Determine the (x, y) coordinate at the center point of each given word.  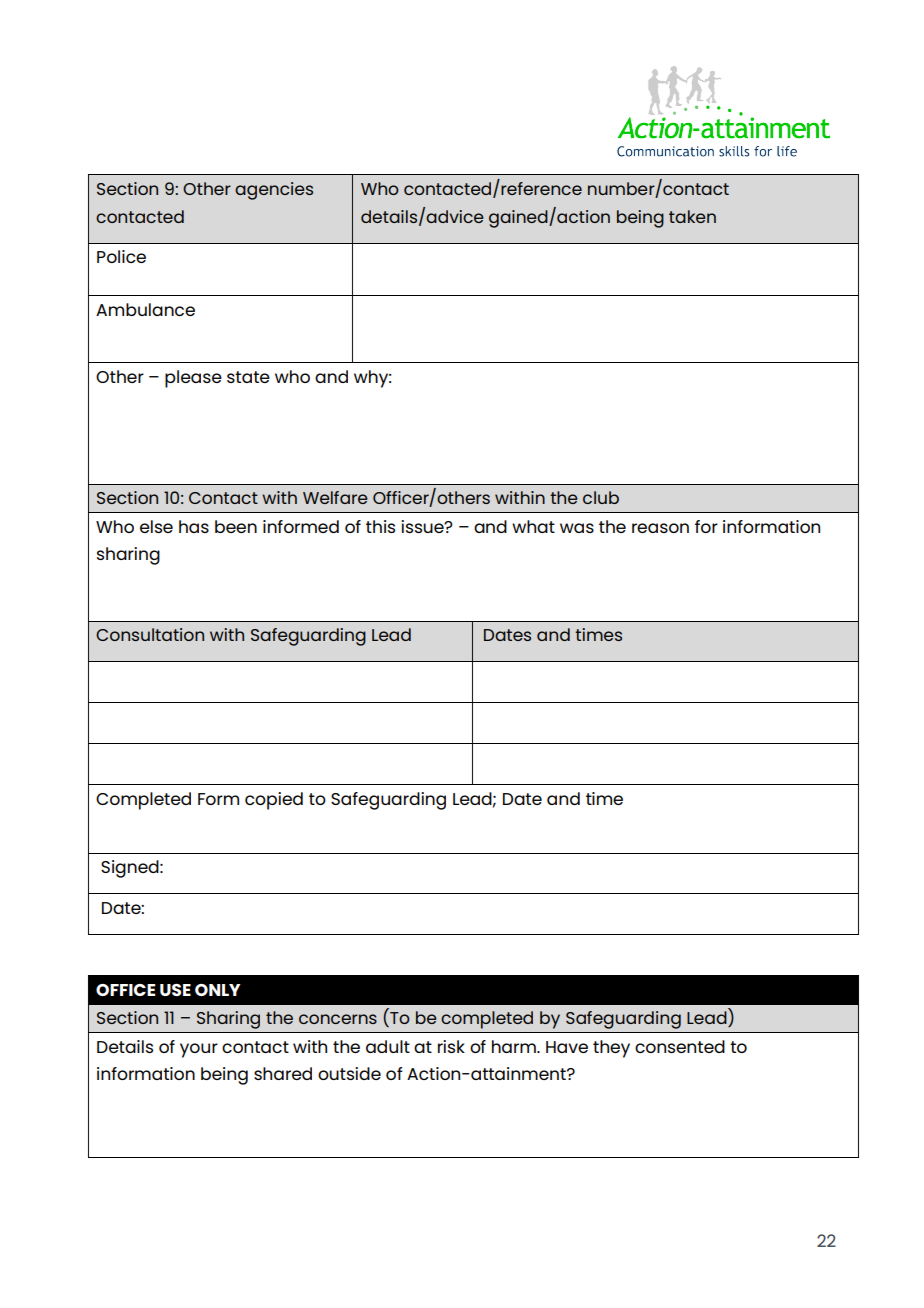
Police (121, 256)
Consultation (150, 634)
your (199, 1050)
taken (692, 216)
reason (660, 528)
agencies (274, 191)
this (380, 526)
